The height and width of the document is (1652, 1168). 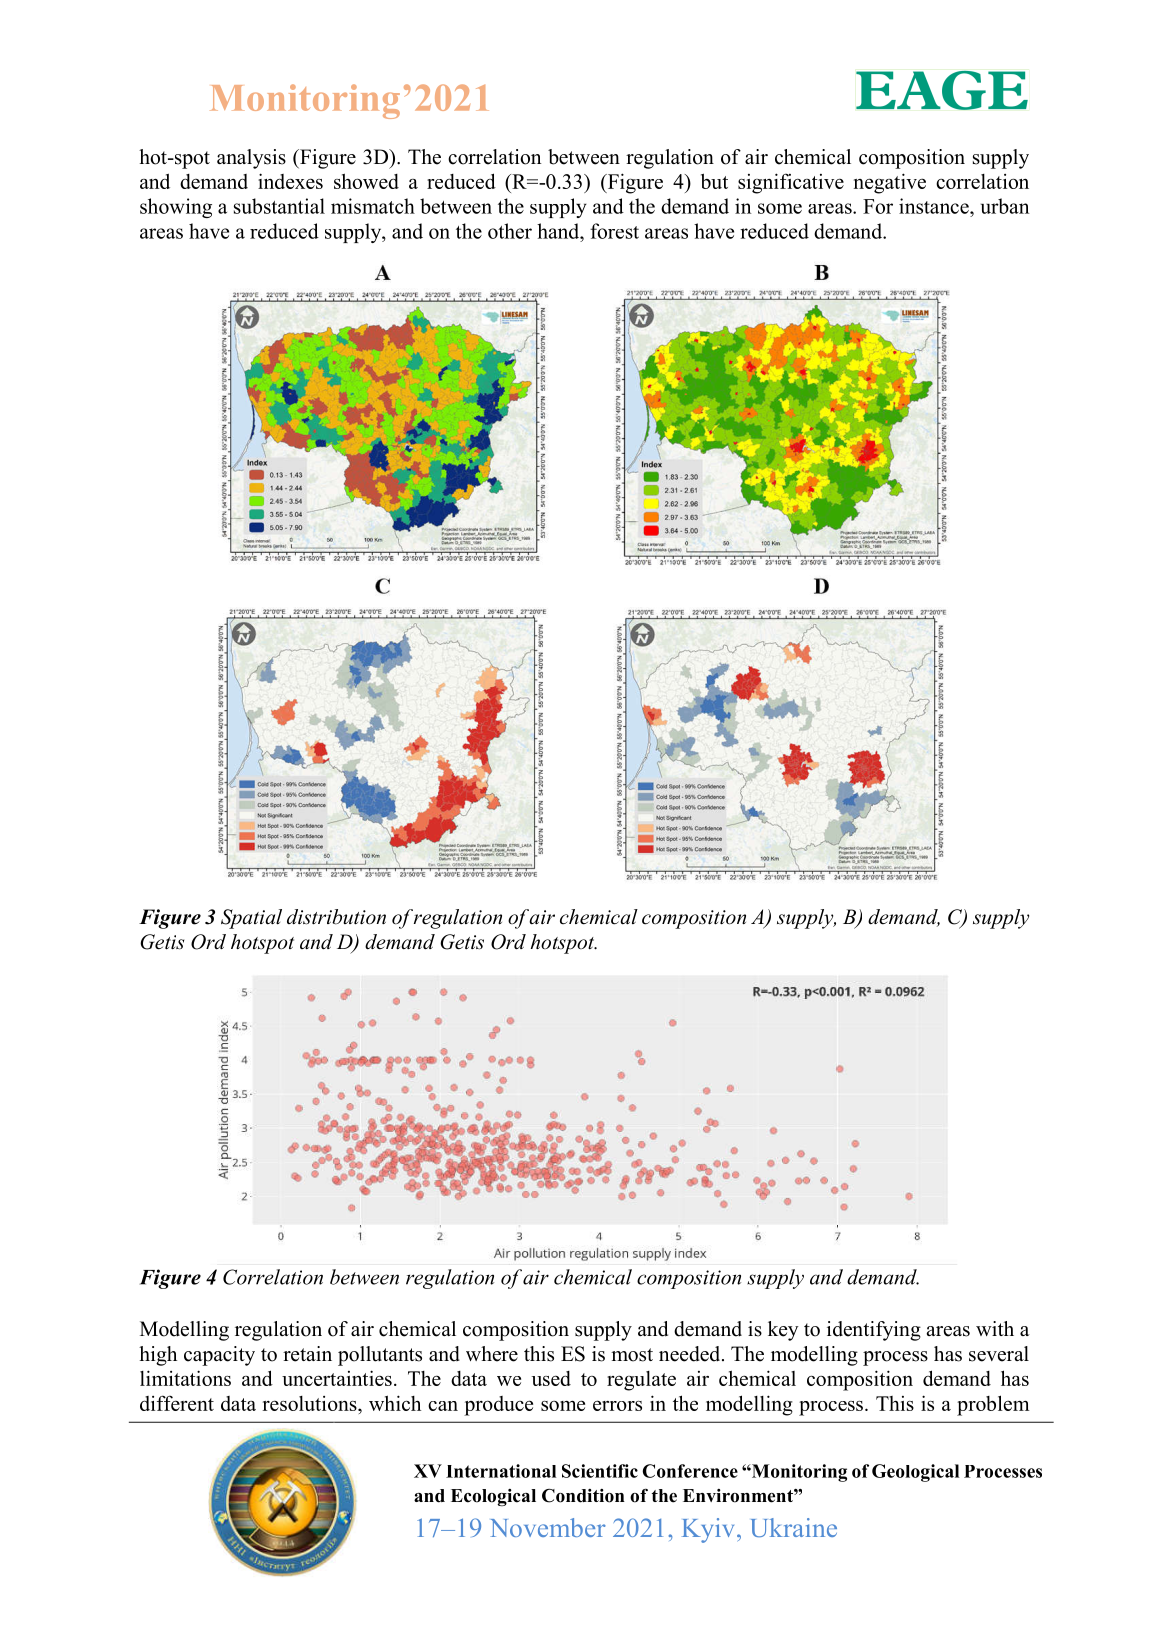 What do you see at coordinates (583, 1496) in the document?
I see `Condition` at bounding box center [583, 1496].
